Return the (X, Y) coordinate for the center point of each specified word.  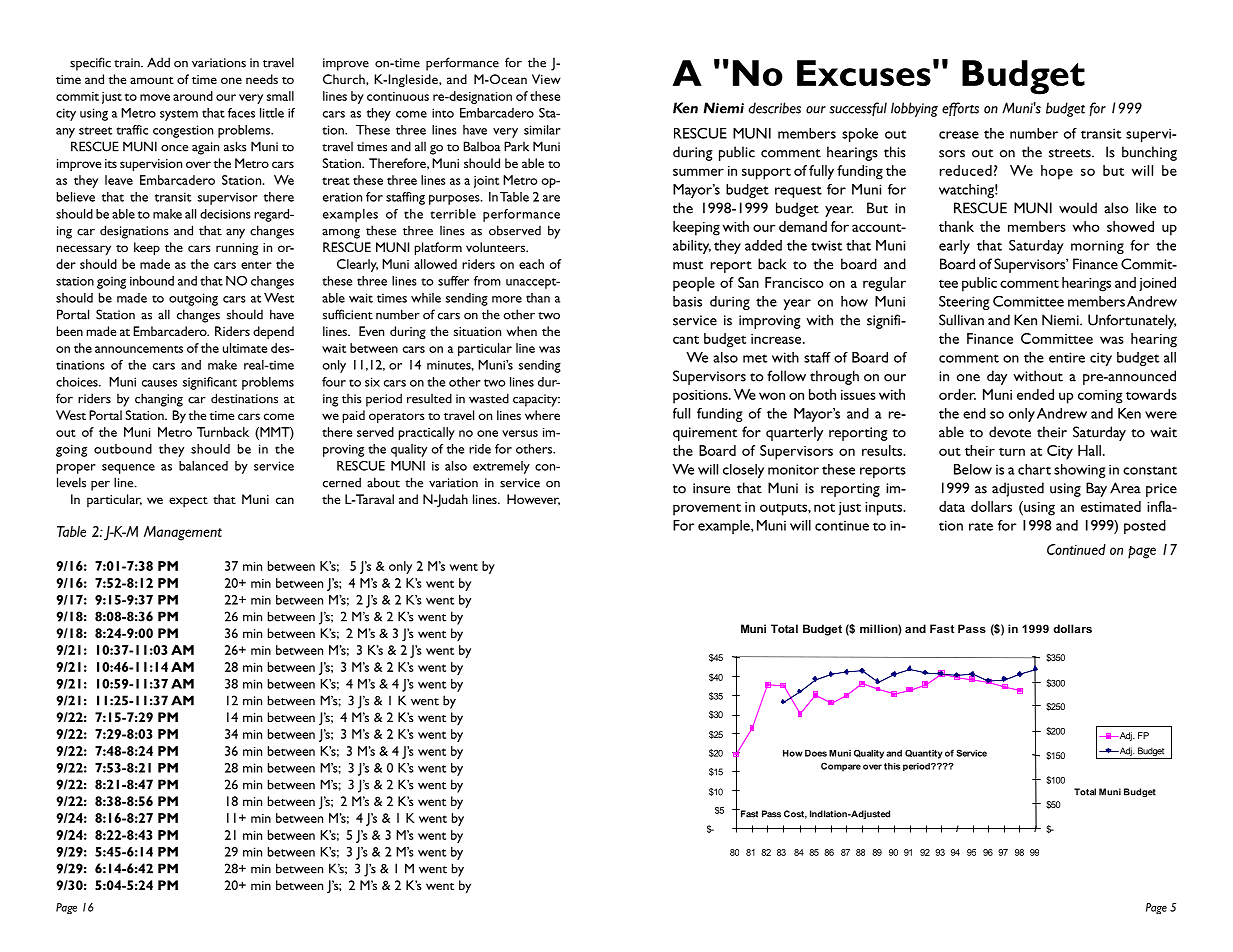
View (546, 79)
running (237, 249)
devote (1010, 432)
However (533, 500)
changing (159, 400)
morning (1097, 247)
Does (816, 753)
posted (1145, 527)
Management (183, 533)
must (688, 265)
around (193, 96)
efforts (960, 109)
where (542, 415)
